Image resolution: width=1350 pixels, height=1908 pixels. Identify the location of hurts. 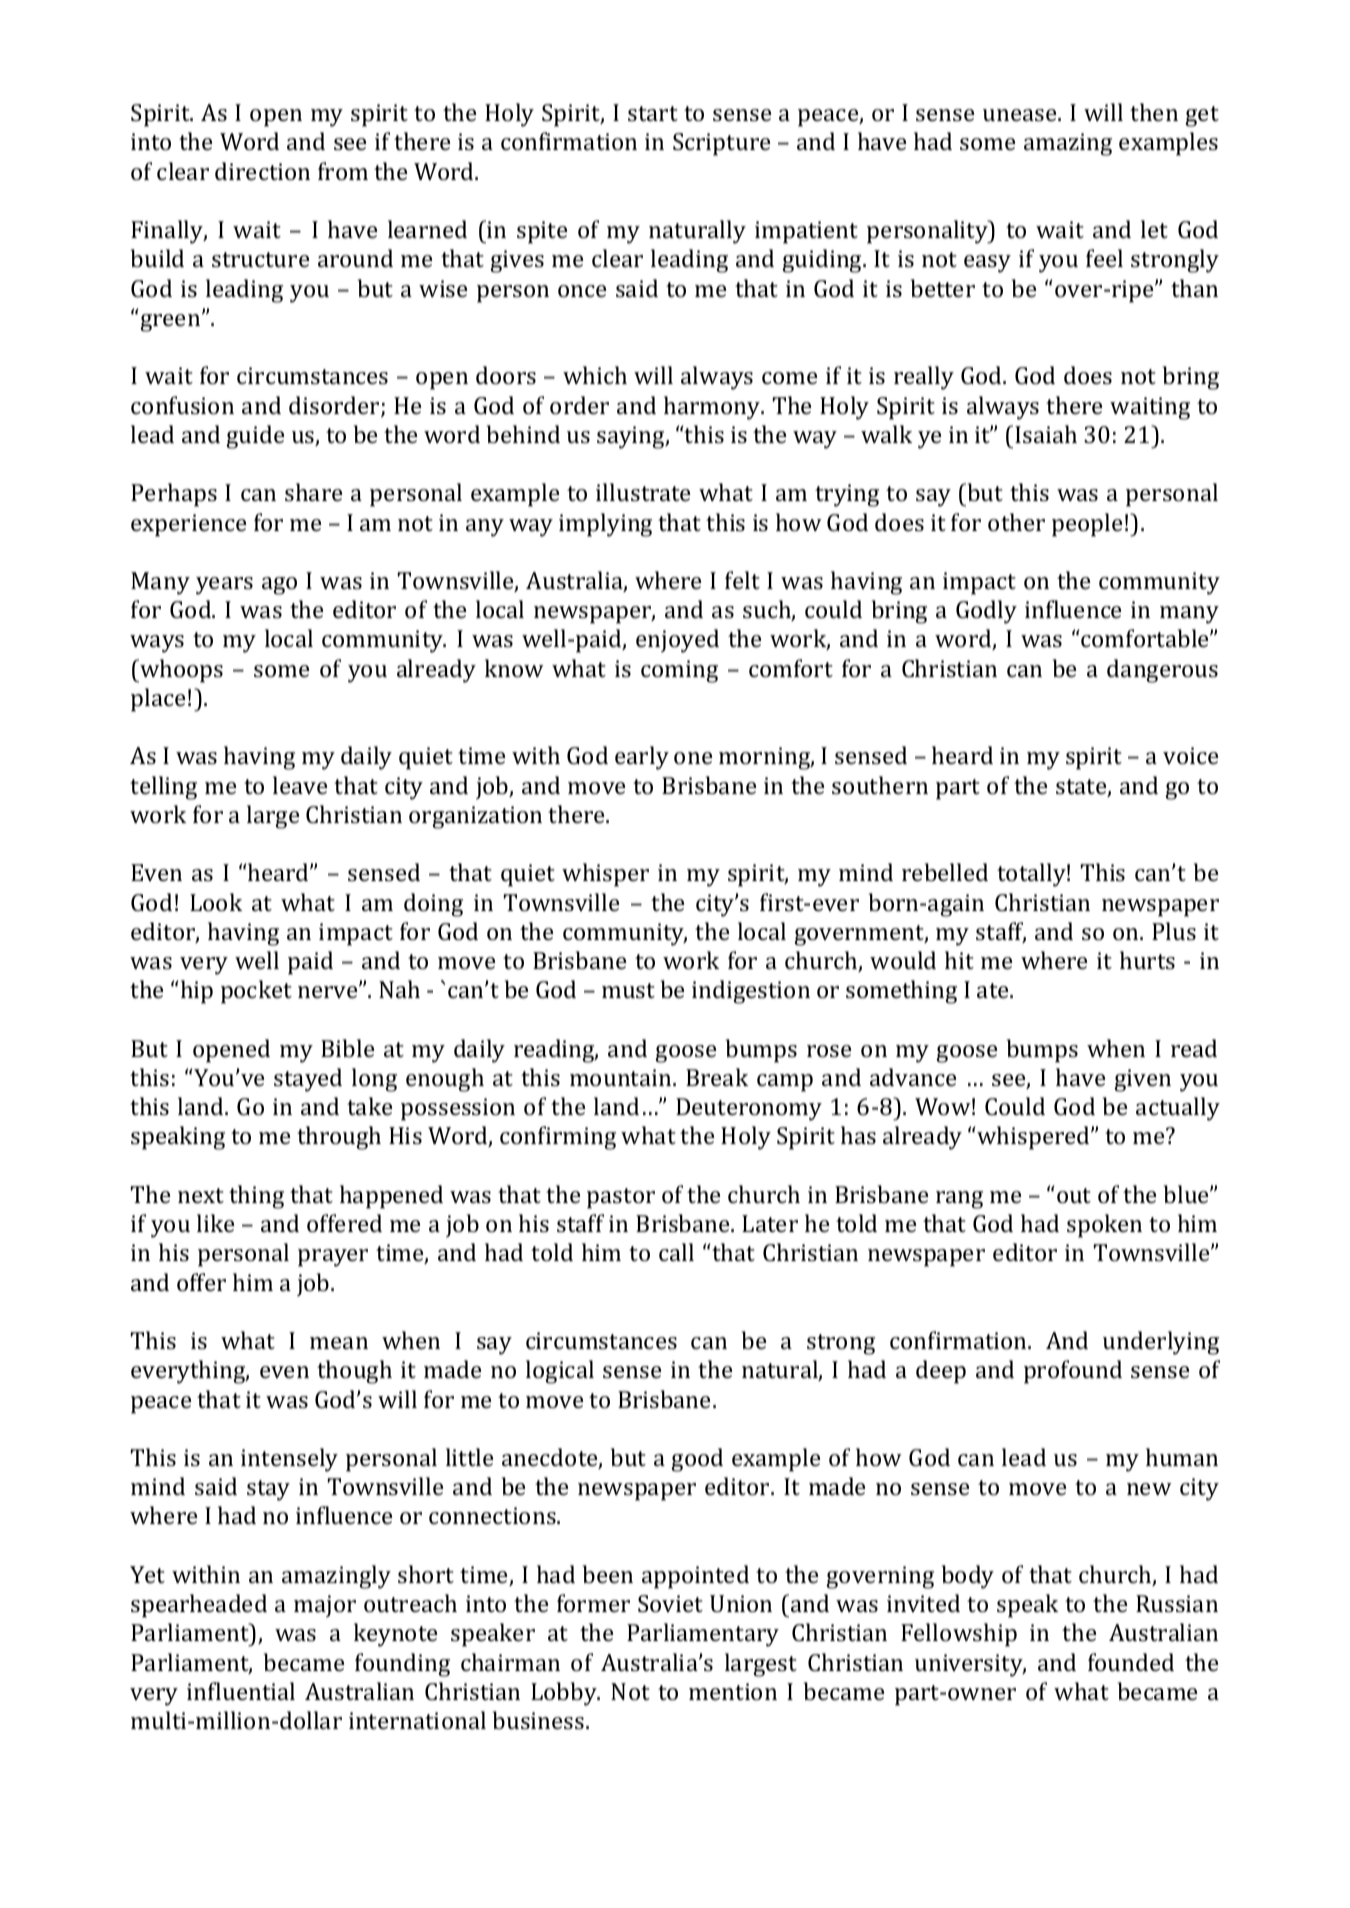
(1147, 960).
